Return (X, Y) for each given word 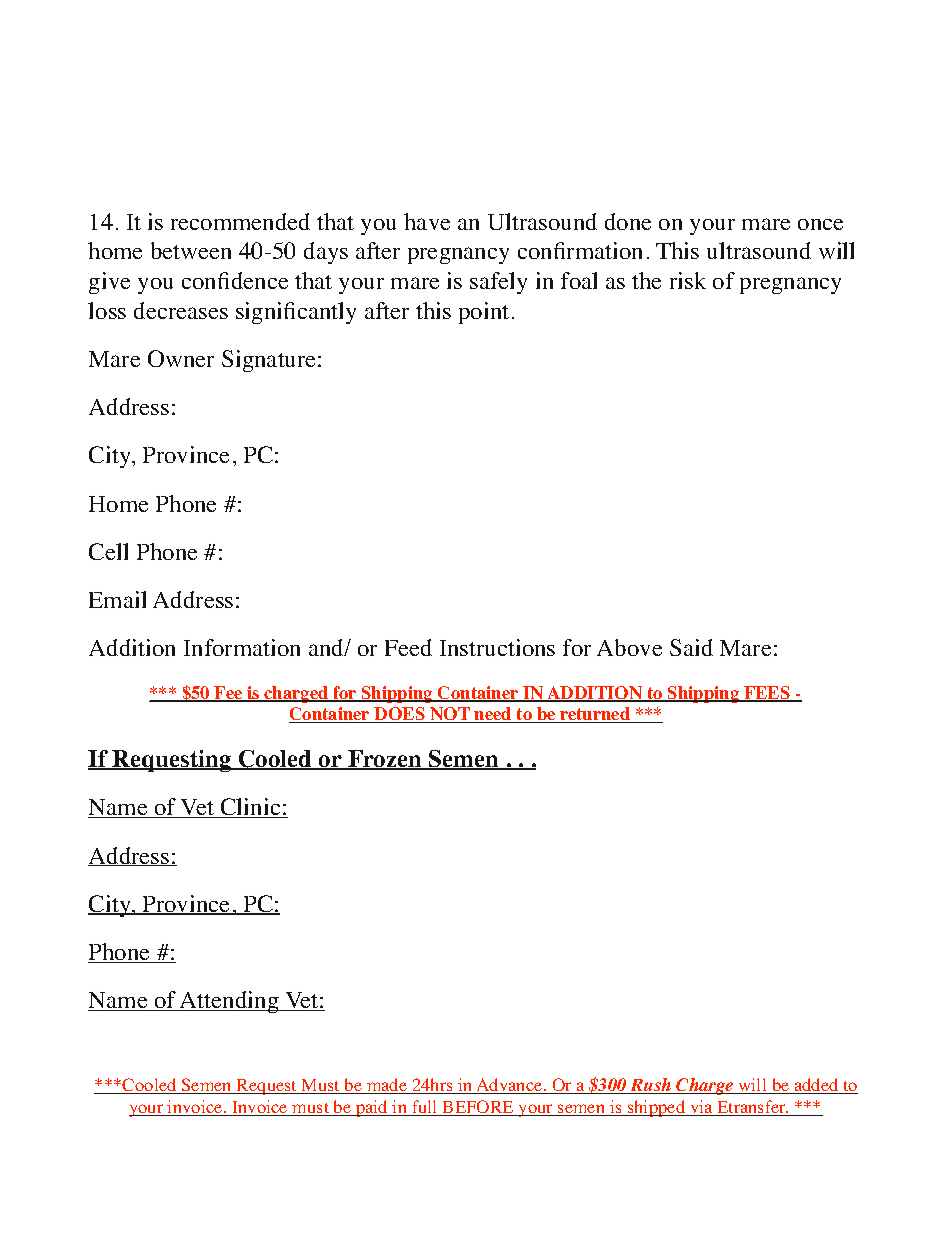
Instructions (497, 647)
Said (691, 647)
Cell (108, 551)
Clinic (250, 808)
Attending (229, 1002)
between (191, 250)
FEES (767, 694)
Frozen (385, 760)
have (427, 221)
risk (688, 280)
